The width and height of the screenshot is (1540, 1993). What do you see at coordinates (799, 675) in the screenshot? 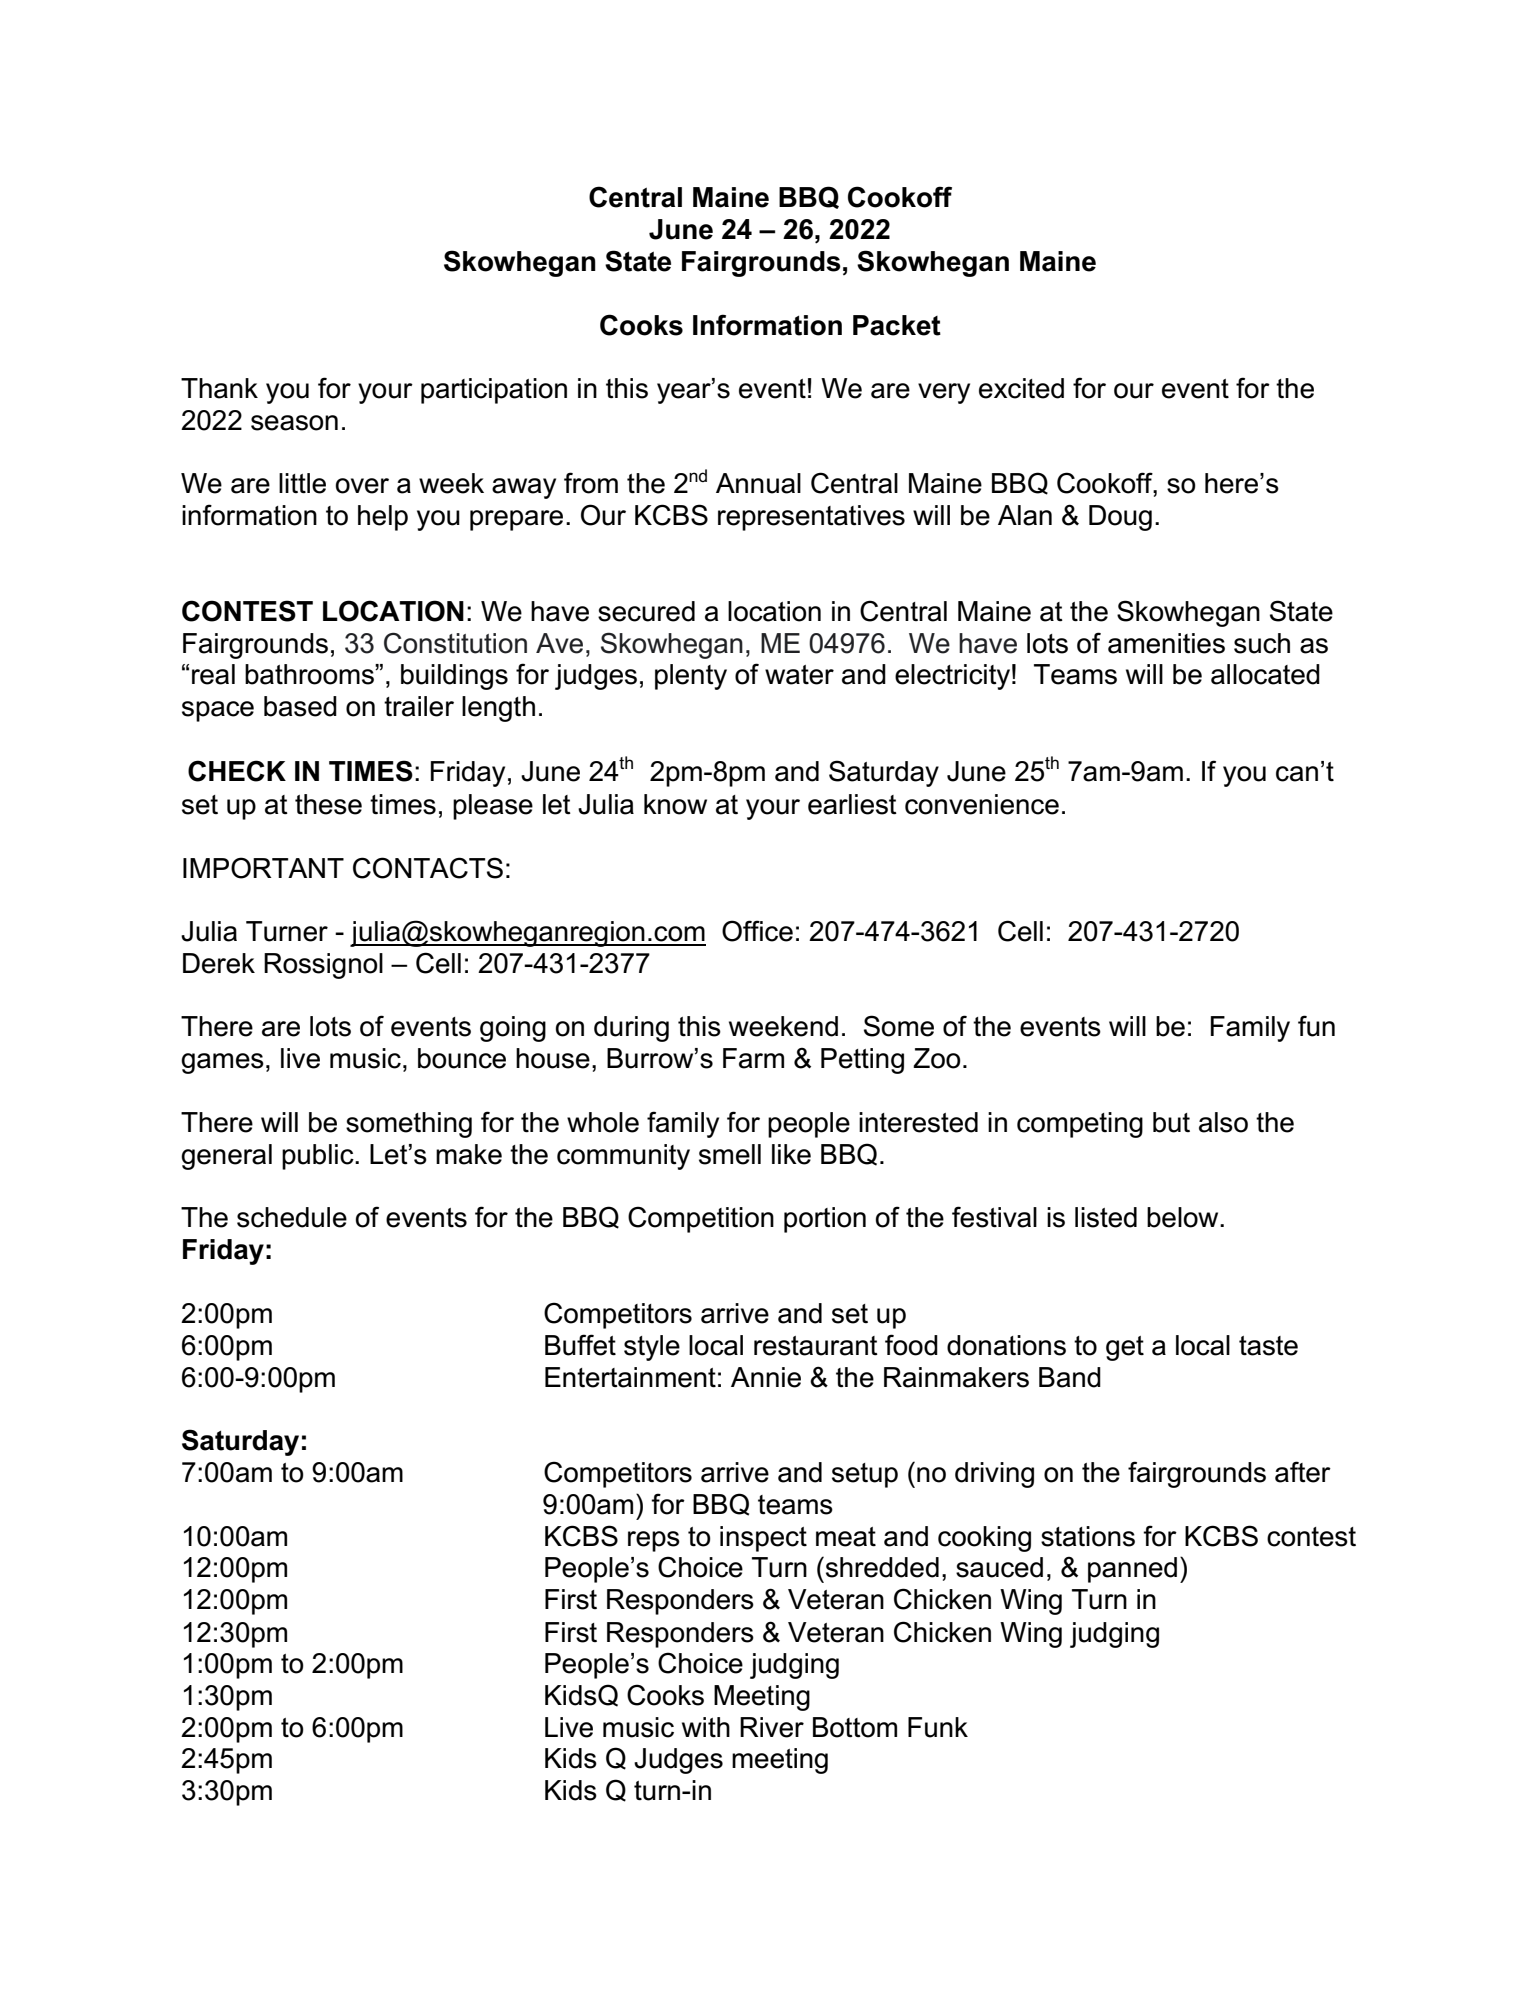
I see `water` at bounding box center [799, 675].
